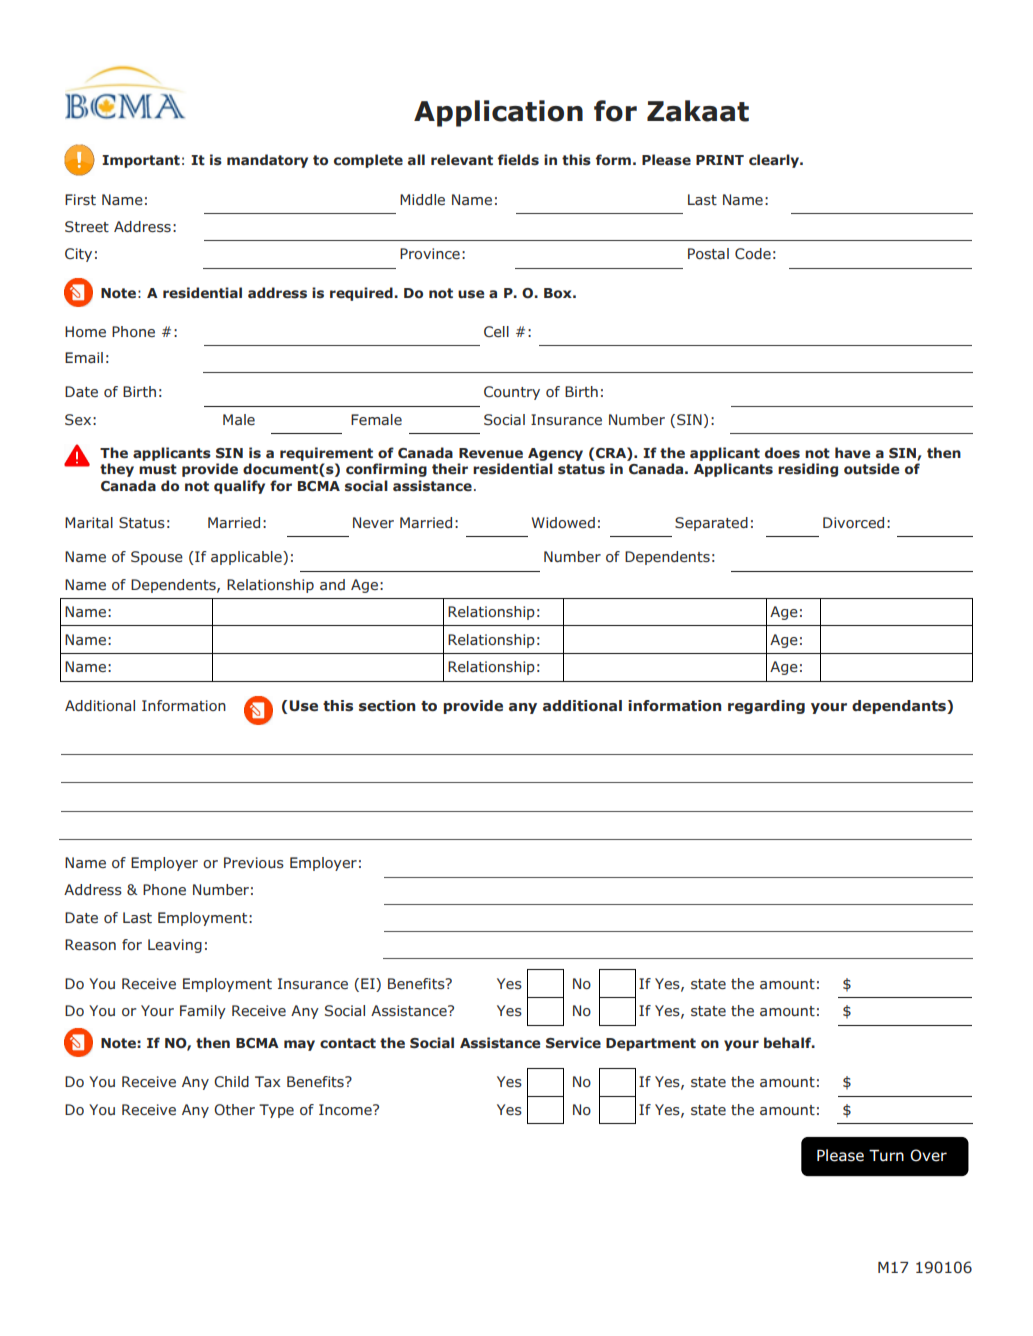 The height and width of the screenshot is (1336, 1033). Describe the element at coordinates (157, 558) in the screenshot. I see `Spouse` at that location.
